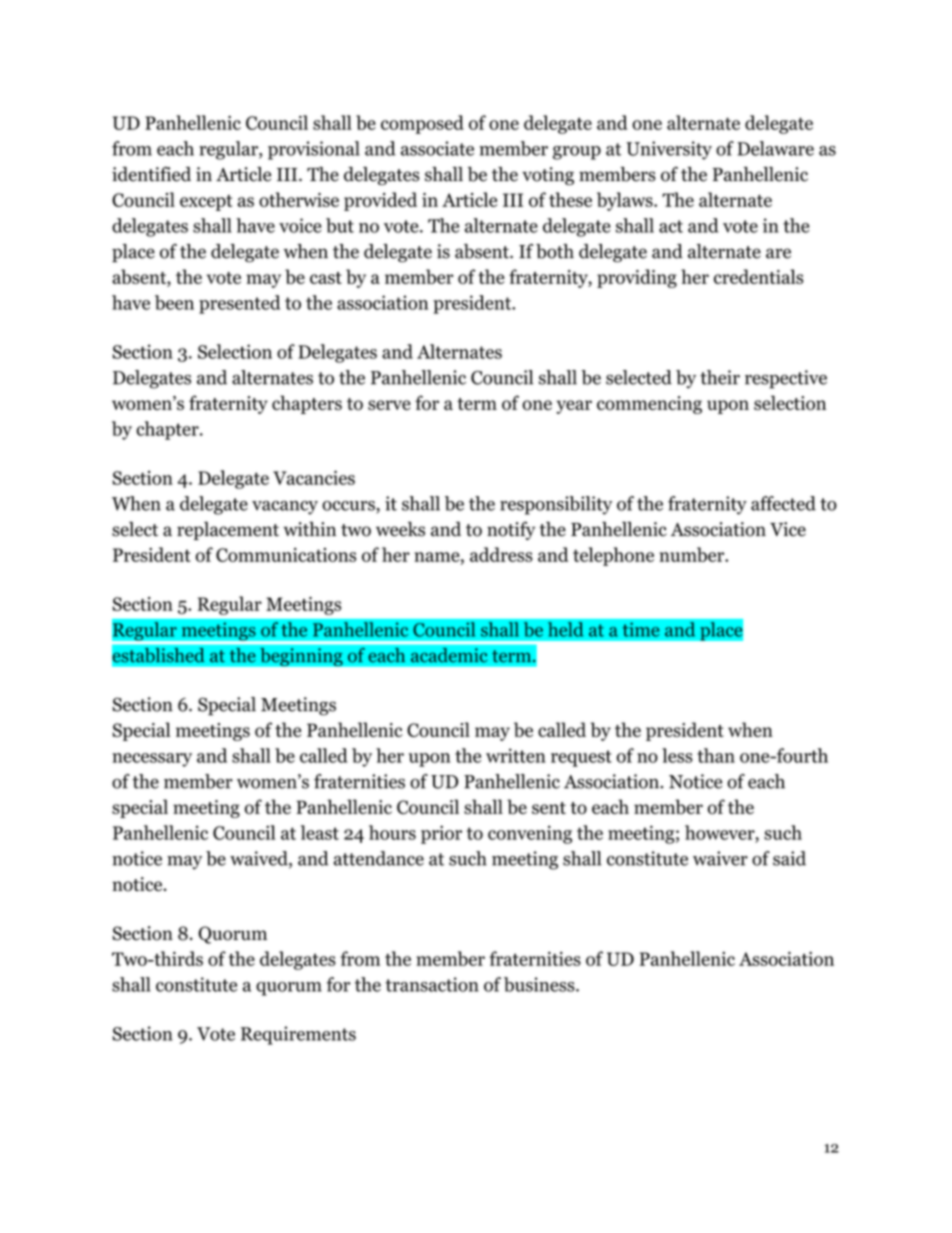 This image has height=1233, width=952. I want to click on business, so click(540, 984).
